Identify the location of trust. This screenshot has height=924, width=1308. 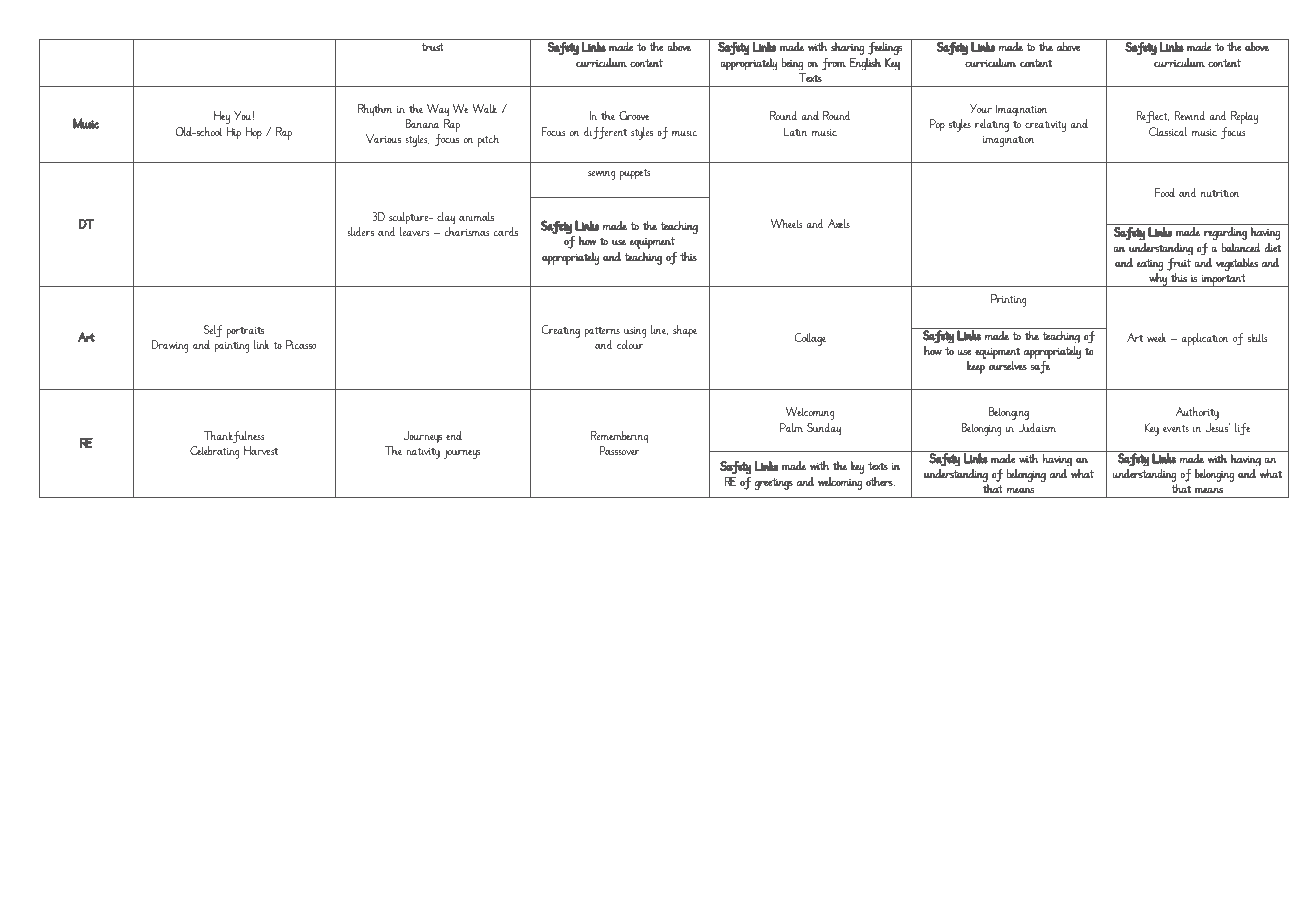
(432, 47).
